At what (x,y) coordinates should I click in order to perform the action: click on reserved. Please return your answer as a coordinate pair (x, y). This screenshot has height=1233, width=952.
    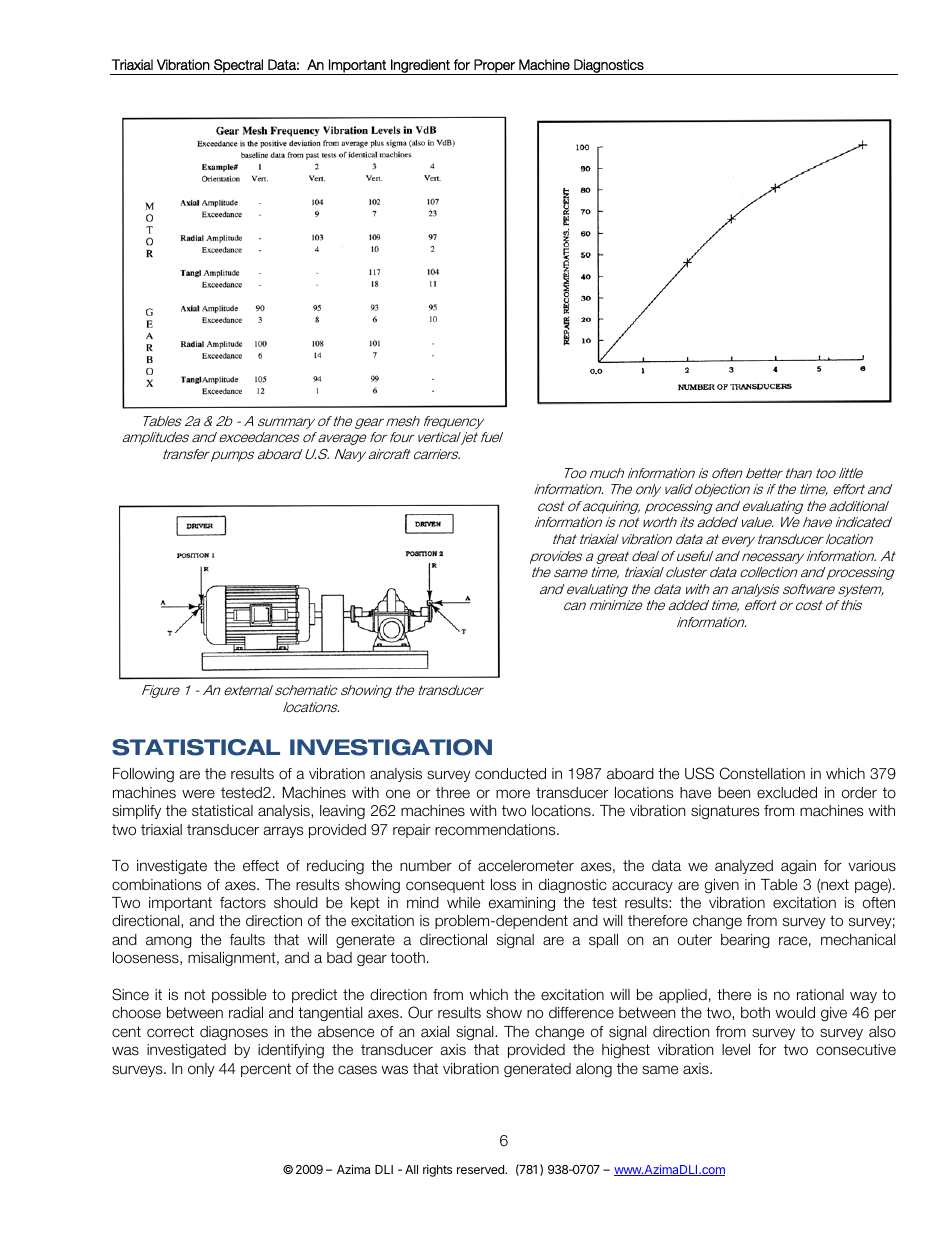
    Looking at the image, I should click on (481, 1169).
